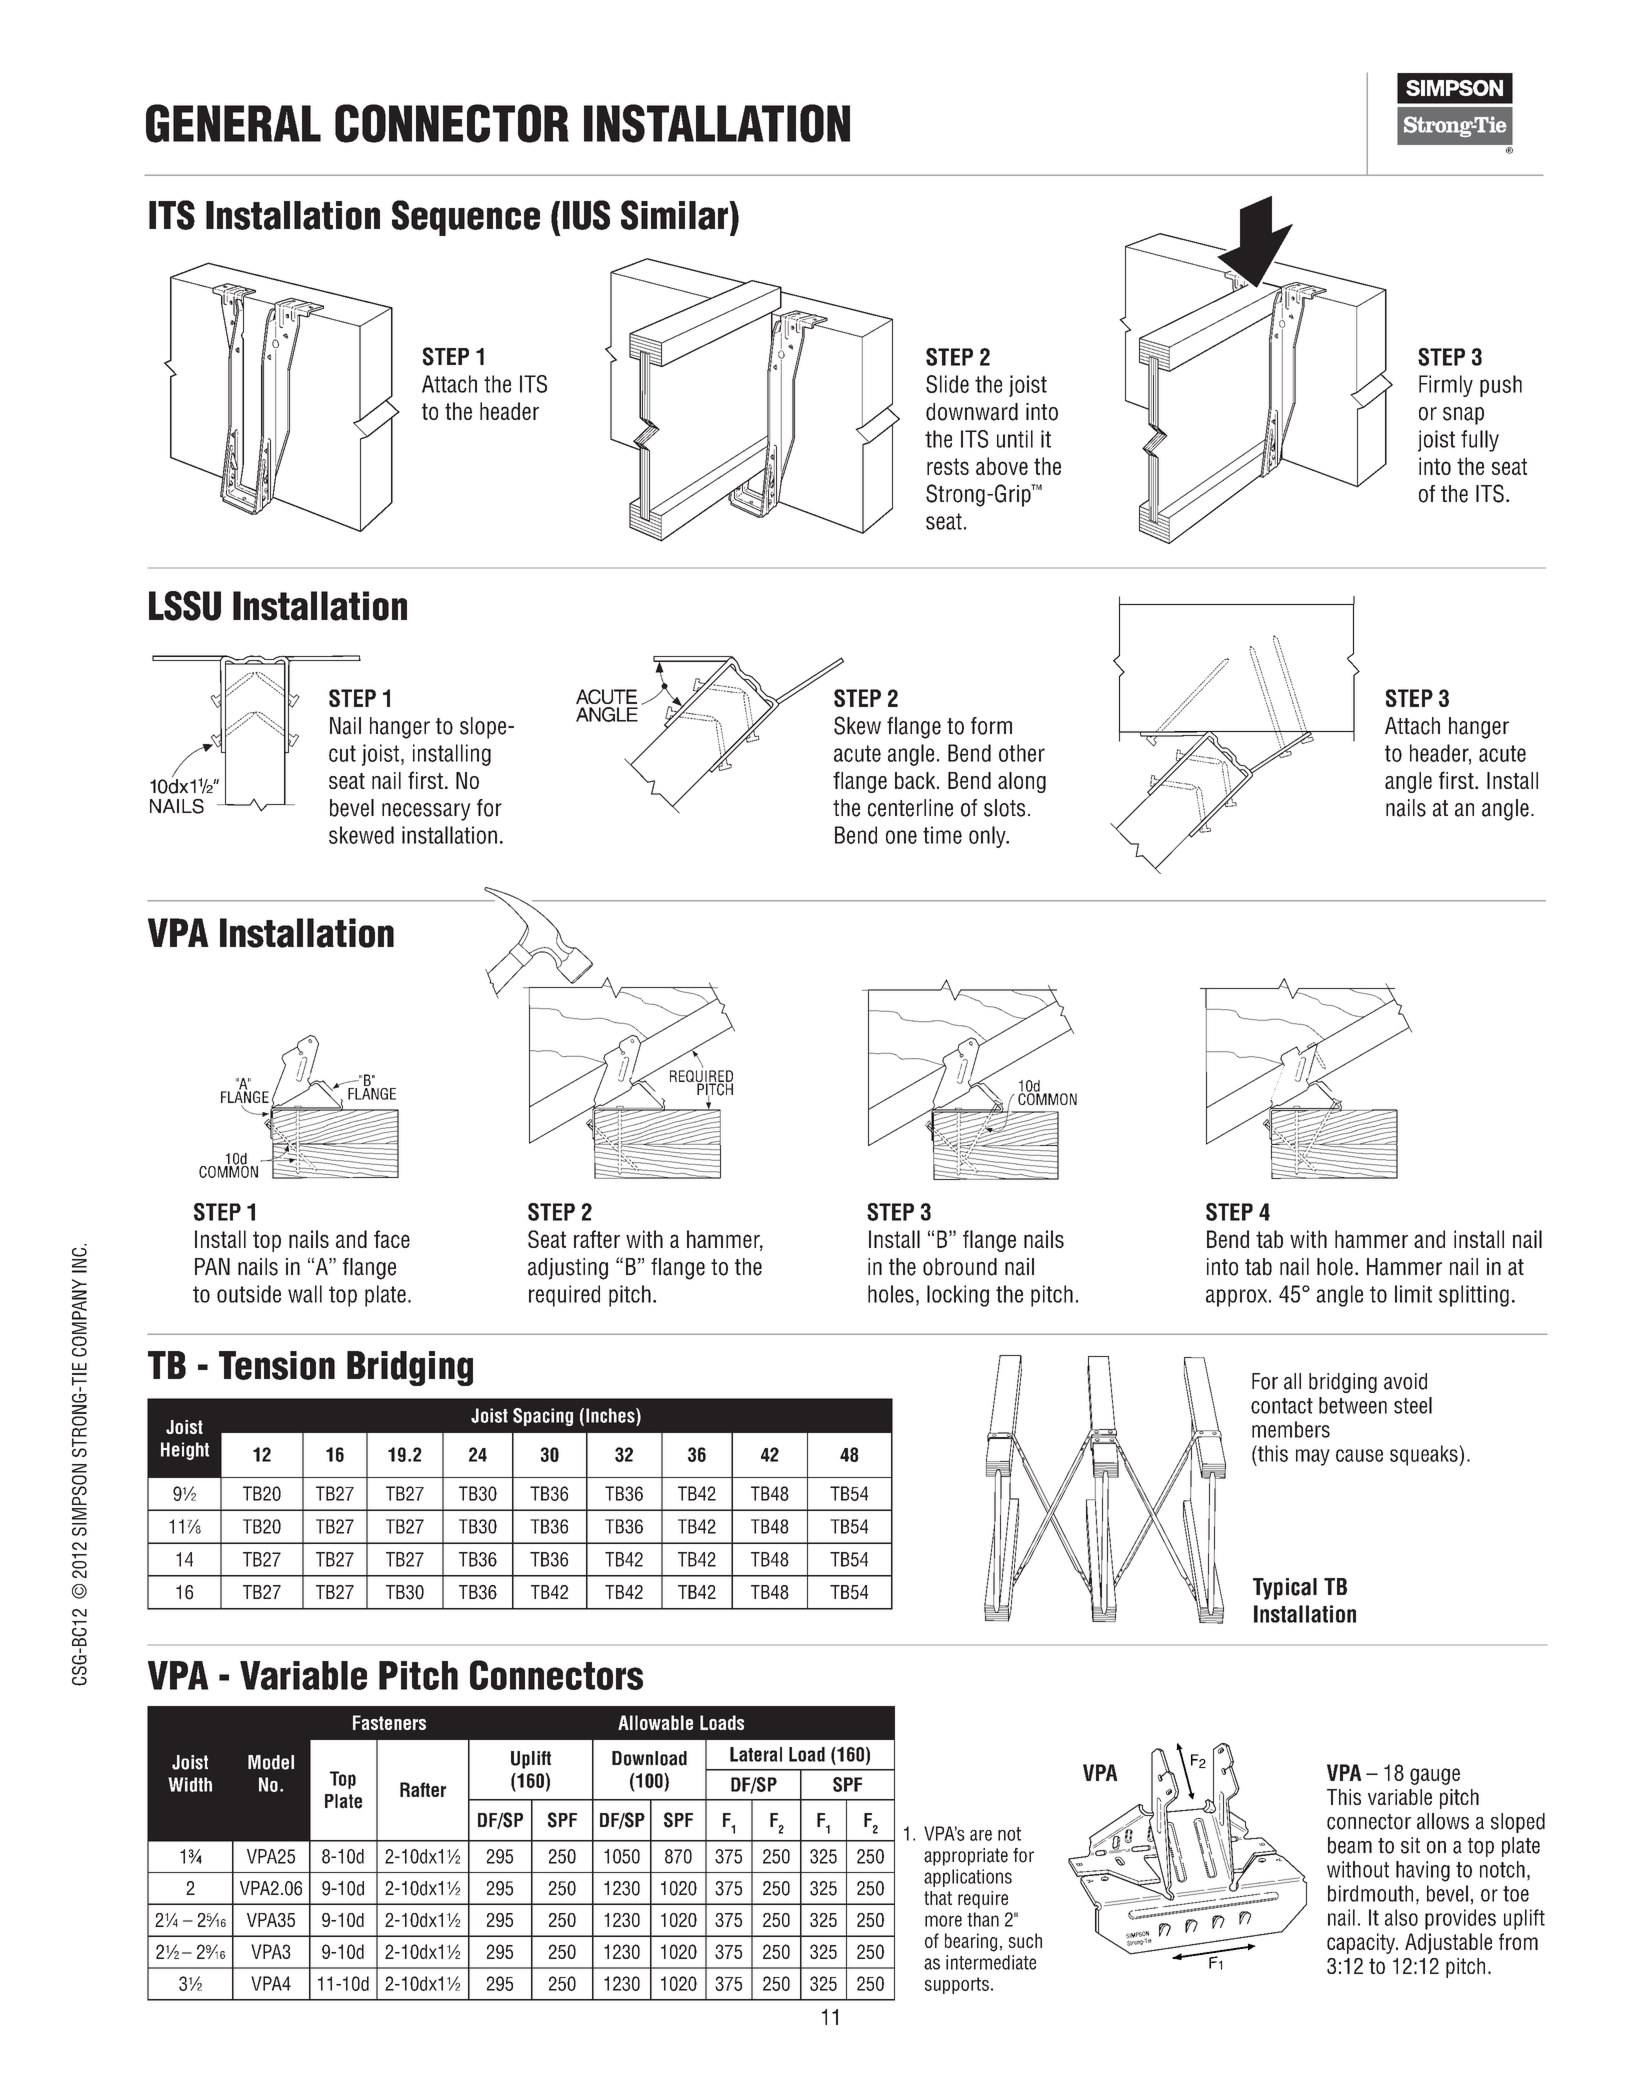  Describe the element at coordinates (466, 218) in the screenshot. I see `Sequence` at that location.
